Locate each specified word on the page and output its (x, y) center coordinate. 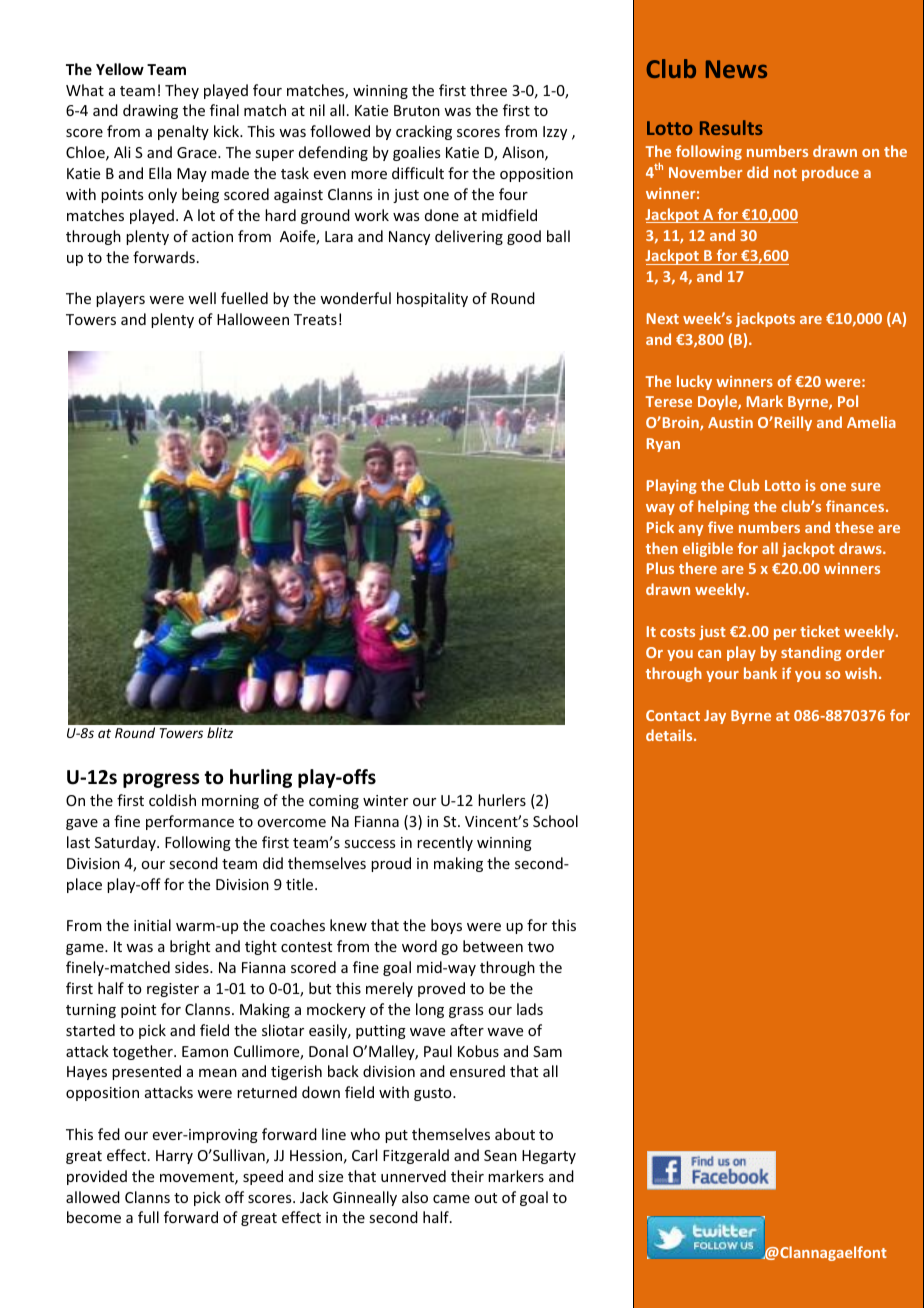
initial (152, 925)
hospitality (432, 299)
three (488, 90)
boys (446, 926)
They (182, 91)
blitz (220, 732)
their (467, 1176)
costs (677, 632)
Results (731, 127)
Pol (848, 401)
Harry (174, 1157)
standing (811, 653)
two (541, 947)
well (202, 298)
